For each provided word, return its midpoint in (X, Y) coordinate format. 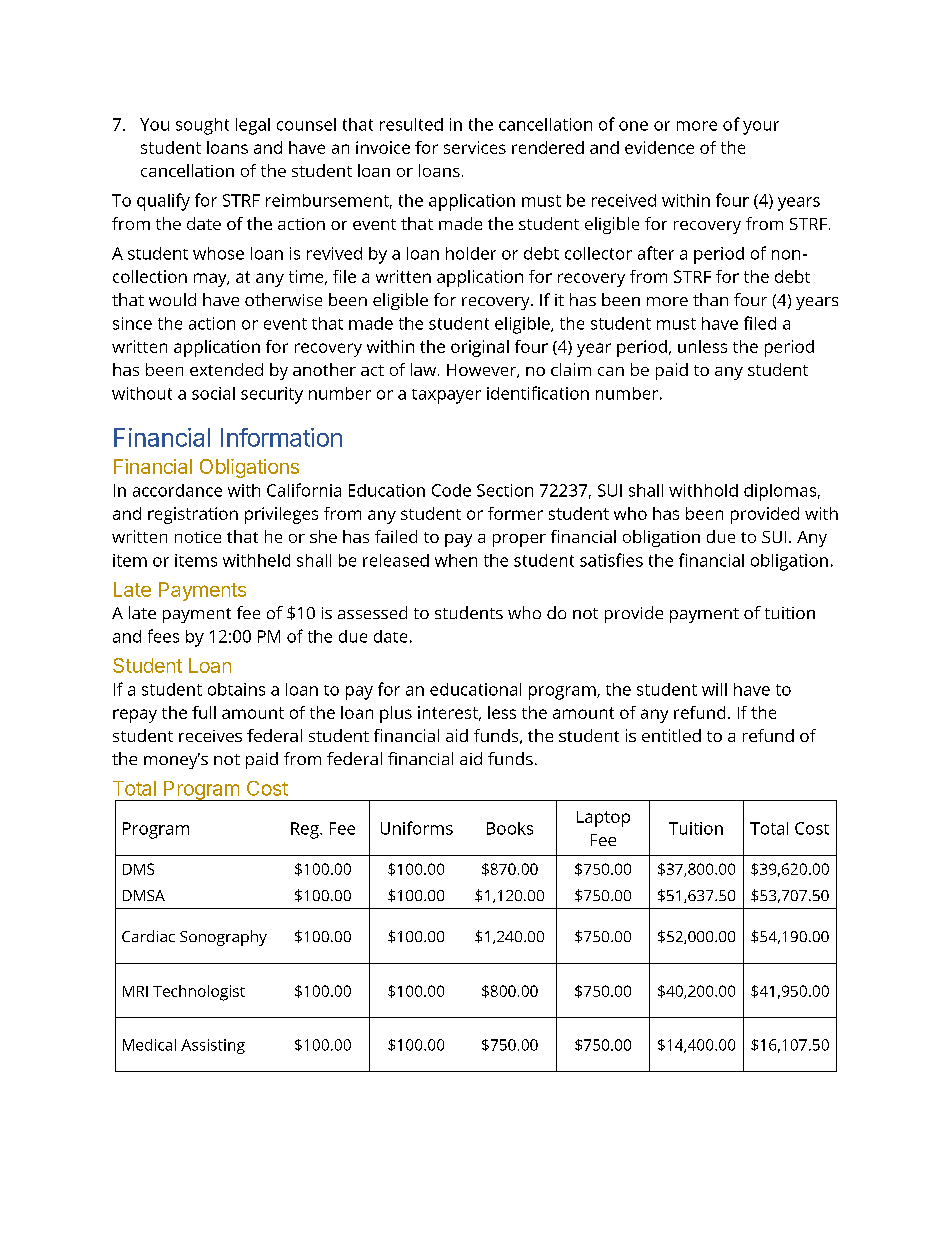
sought (202, 126)
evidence (659, 147)
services (475, 147)
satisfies (611, 560)
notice (198, 537)
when (456, 560)
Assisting (213, 1046)
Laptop (603, 819)
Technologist (199, 993)
